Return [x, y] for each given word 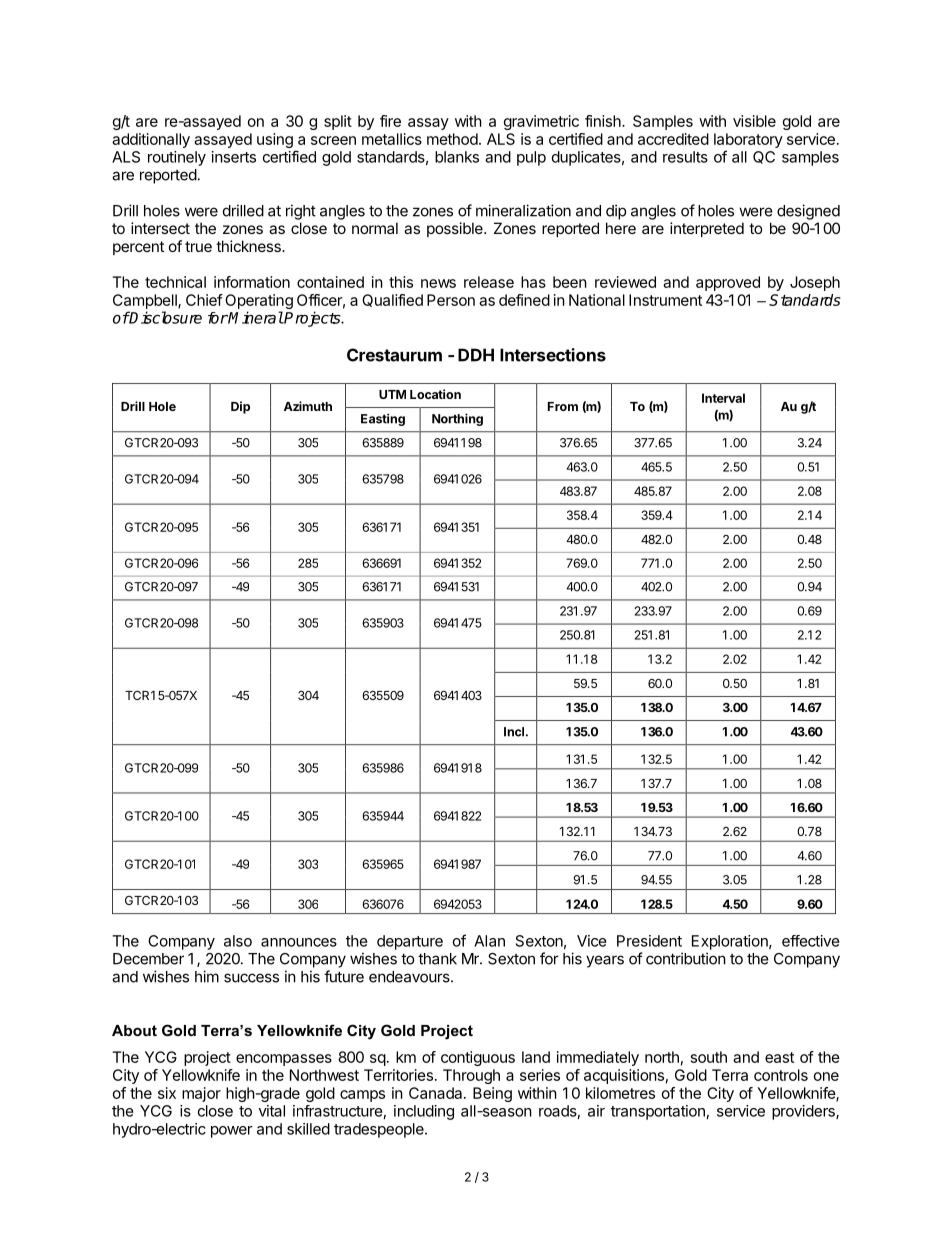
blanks [457, 157]
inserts [234, 157]
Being [492, 1094]
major [201, 1094]
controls [781, 1075]
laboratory [748, 140]
